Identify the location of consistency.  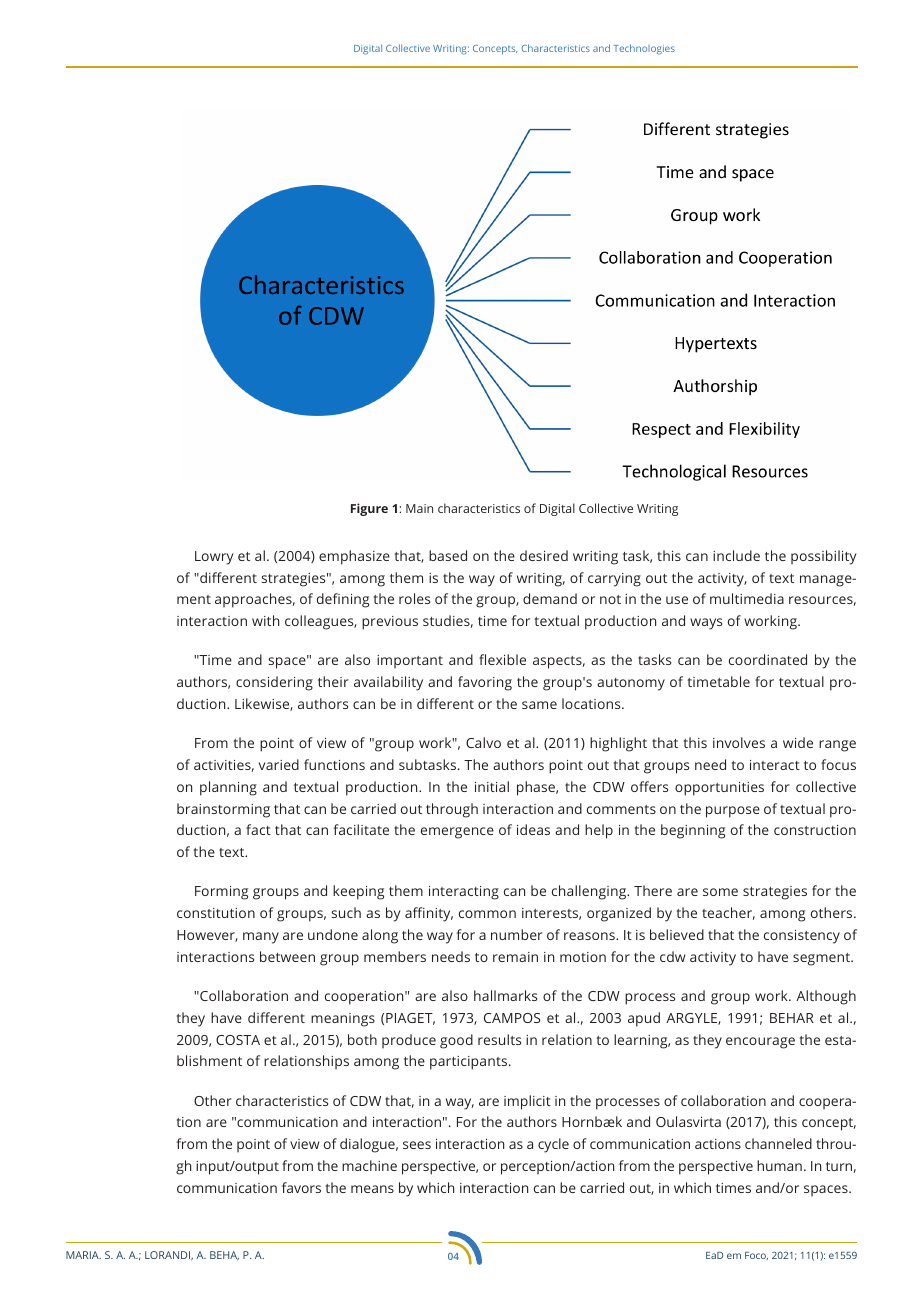
(802, 937).
